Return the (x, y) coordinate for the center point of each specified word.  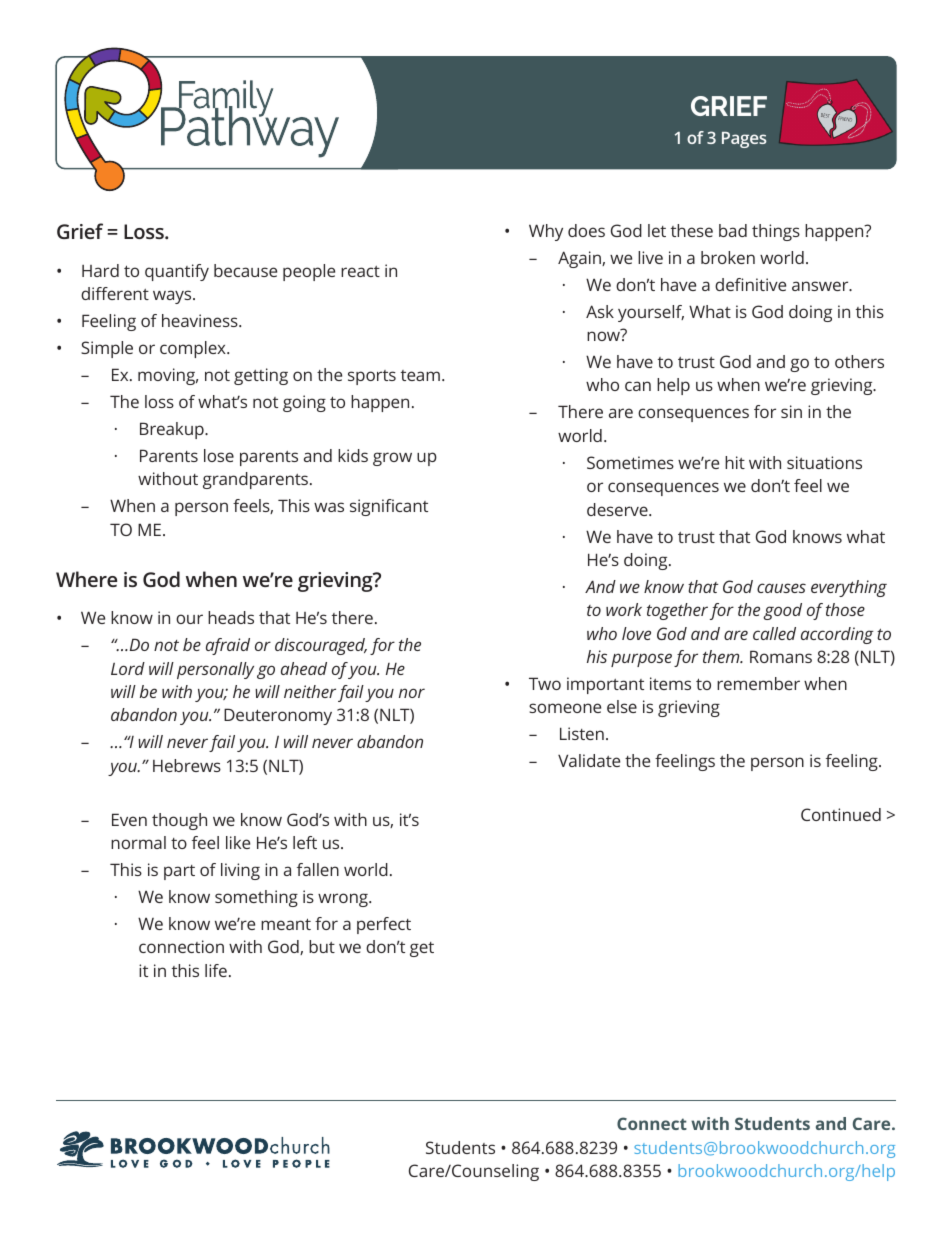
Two (545, 683)
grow (392, 459)
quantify (177, 272)
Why (546, 232)
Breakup (173, 430)
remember (758, 683)
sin (791, 411)
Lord (128, 668)
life (216, 970)
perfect (384, 925)
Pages (744, 140)
